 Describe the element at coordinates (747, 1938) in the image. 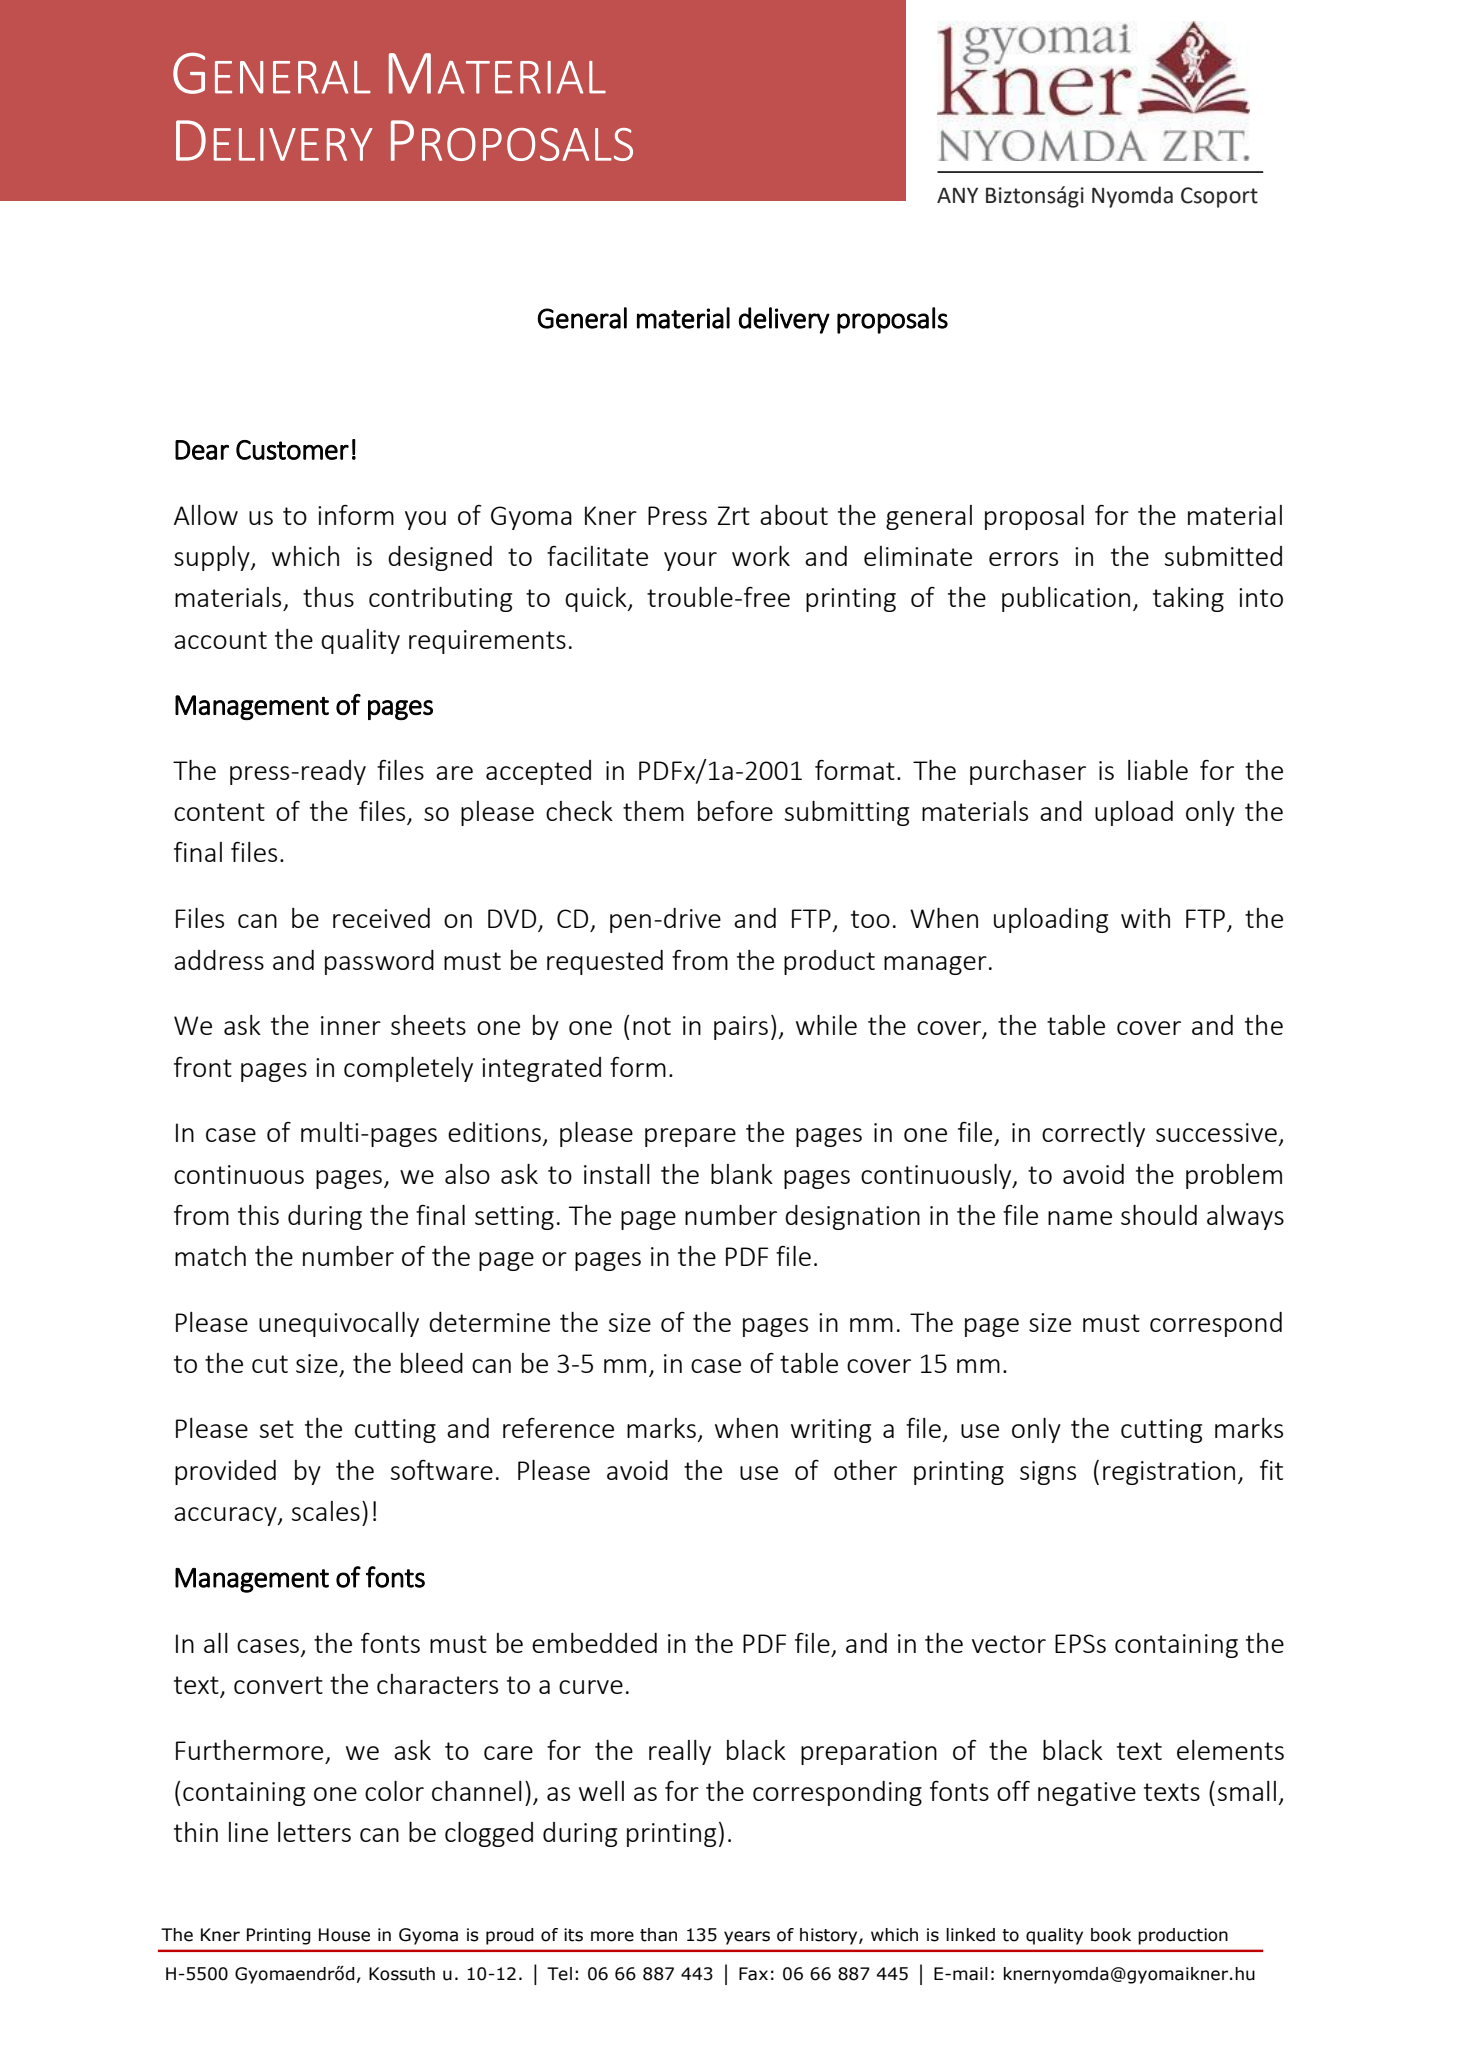

I see `years` at that location.
